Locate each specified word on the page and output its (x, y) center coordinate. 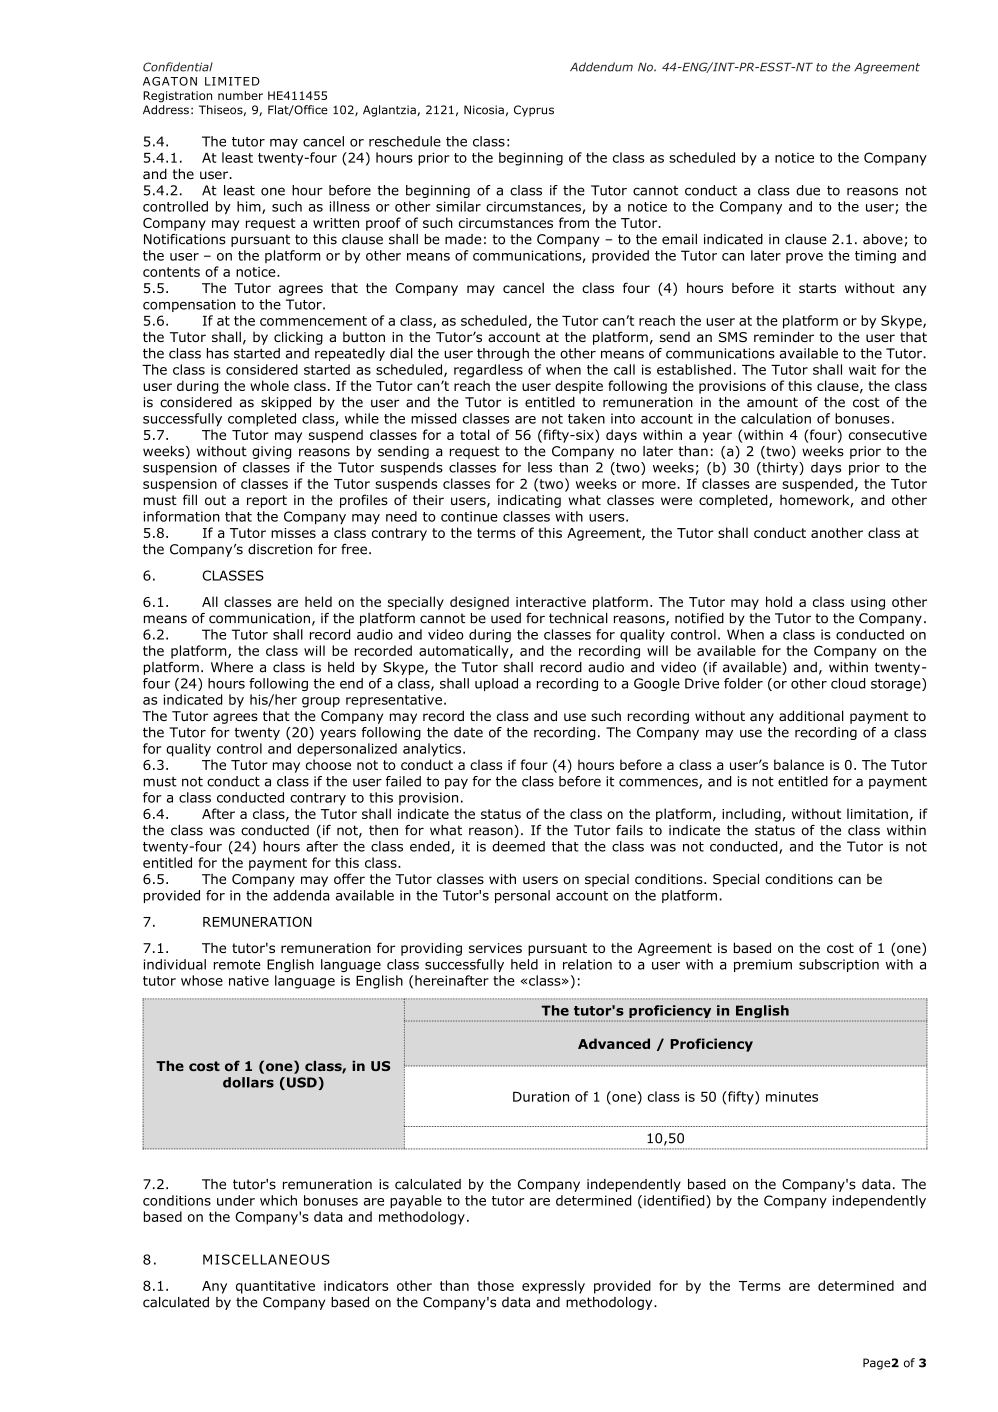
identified (675, 1200)
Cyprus (534, 111)
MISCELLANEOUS (266, 1259)
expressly (553, 1287)
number (240, 95)
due (808, 190)
